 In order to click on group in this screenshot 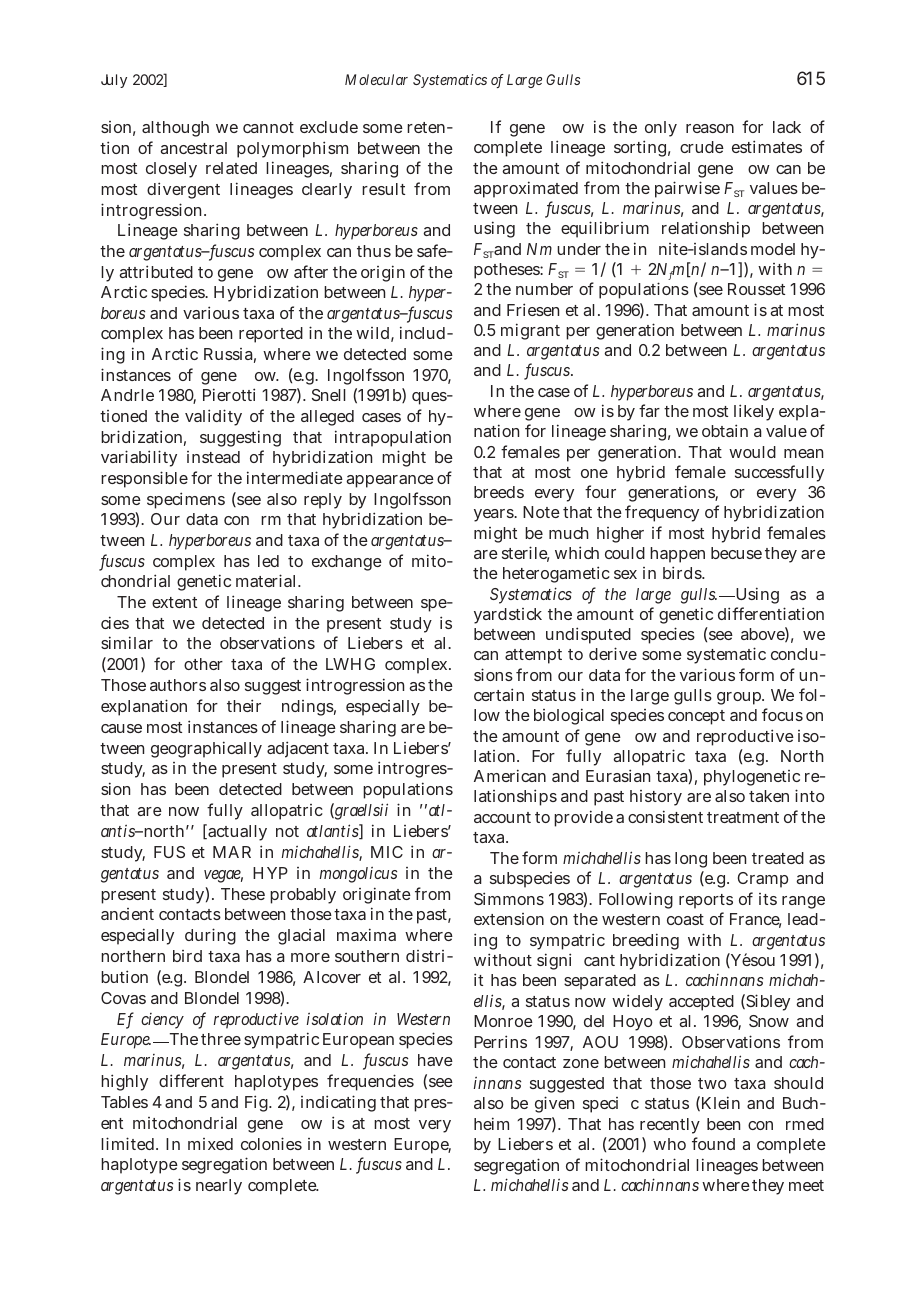, I will do `click(739, 698)`.
